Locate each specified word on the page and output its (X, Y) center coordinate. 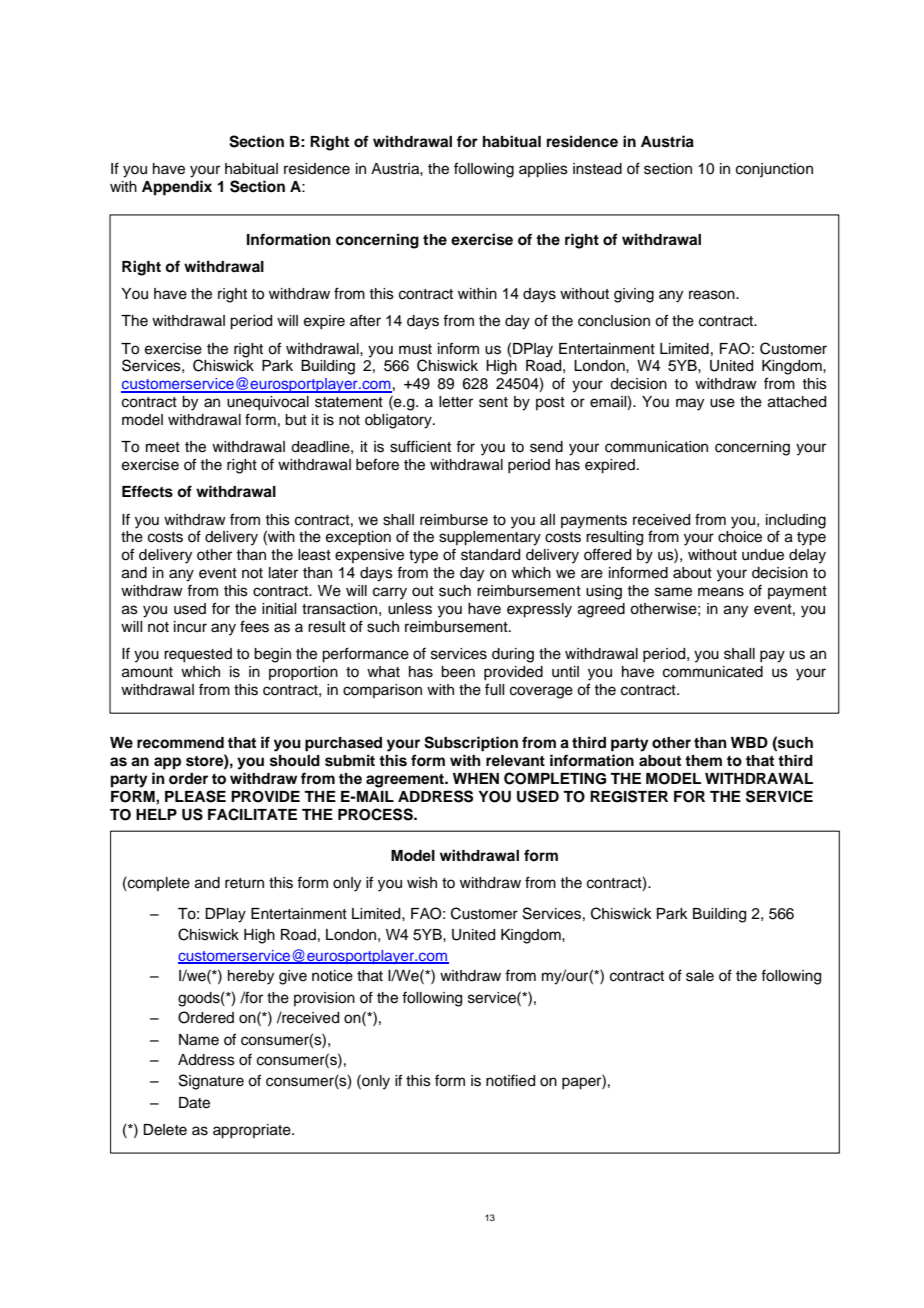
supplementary (490, 538)
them (703, 760)
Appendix (177, 188)
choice (740, 537)
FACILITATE (252, 814)
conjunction (774, 170)
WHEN (476, 778)
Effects (147, 491)
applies (543, 170)
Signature (211, 1082)
